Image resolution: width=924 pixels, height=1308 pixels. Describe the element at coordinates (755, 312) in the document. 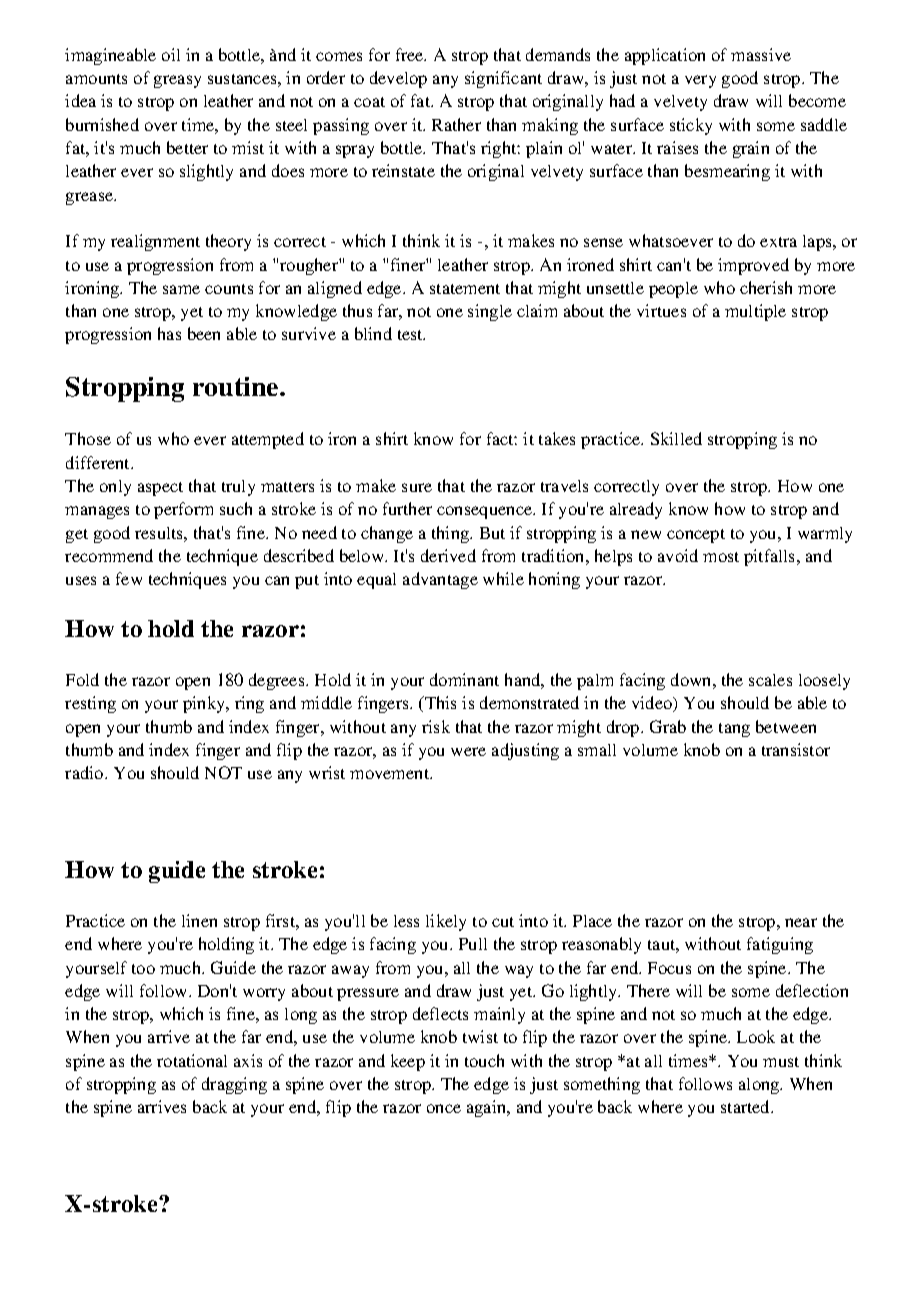

I see `multiple` at that location.
